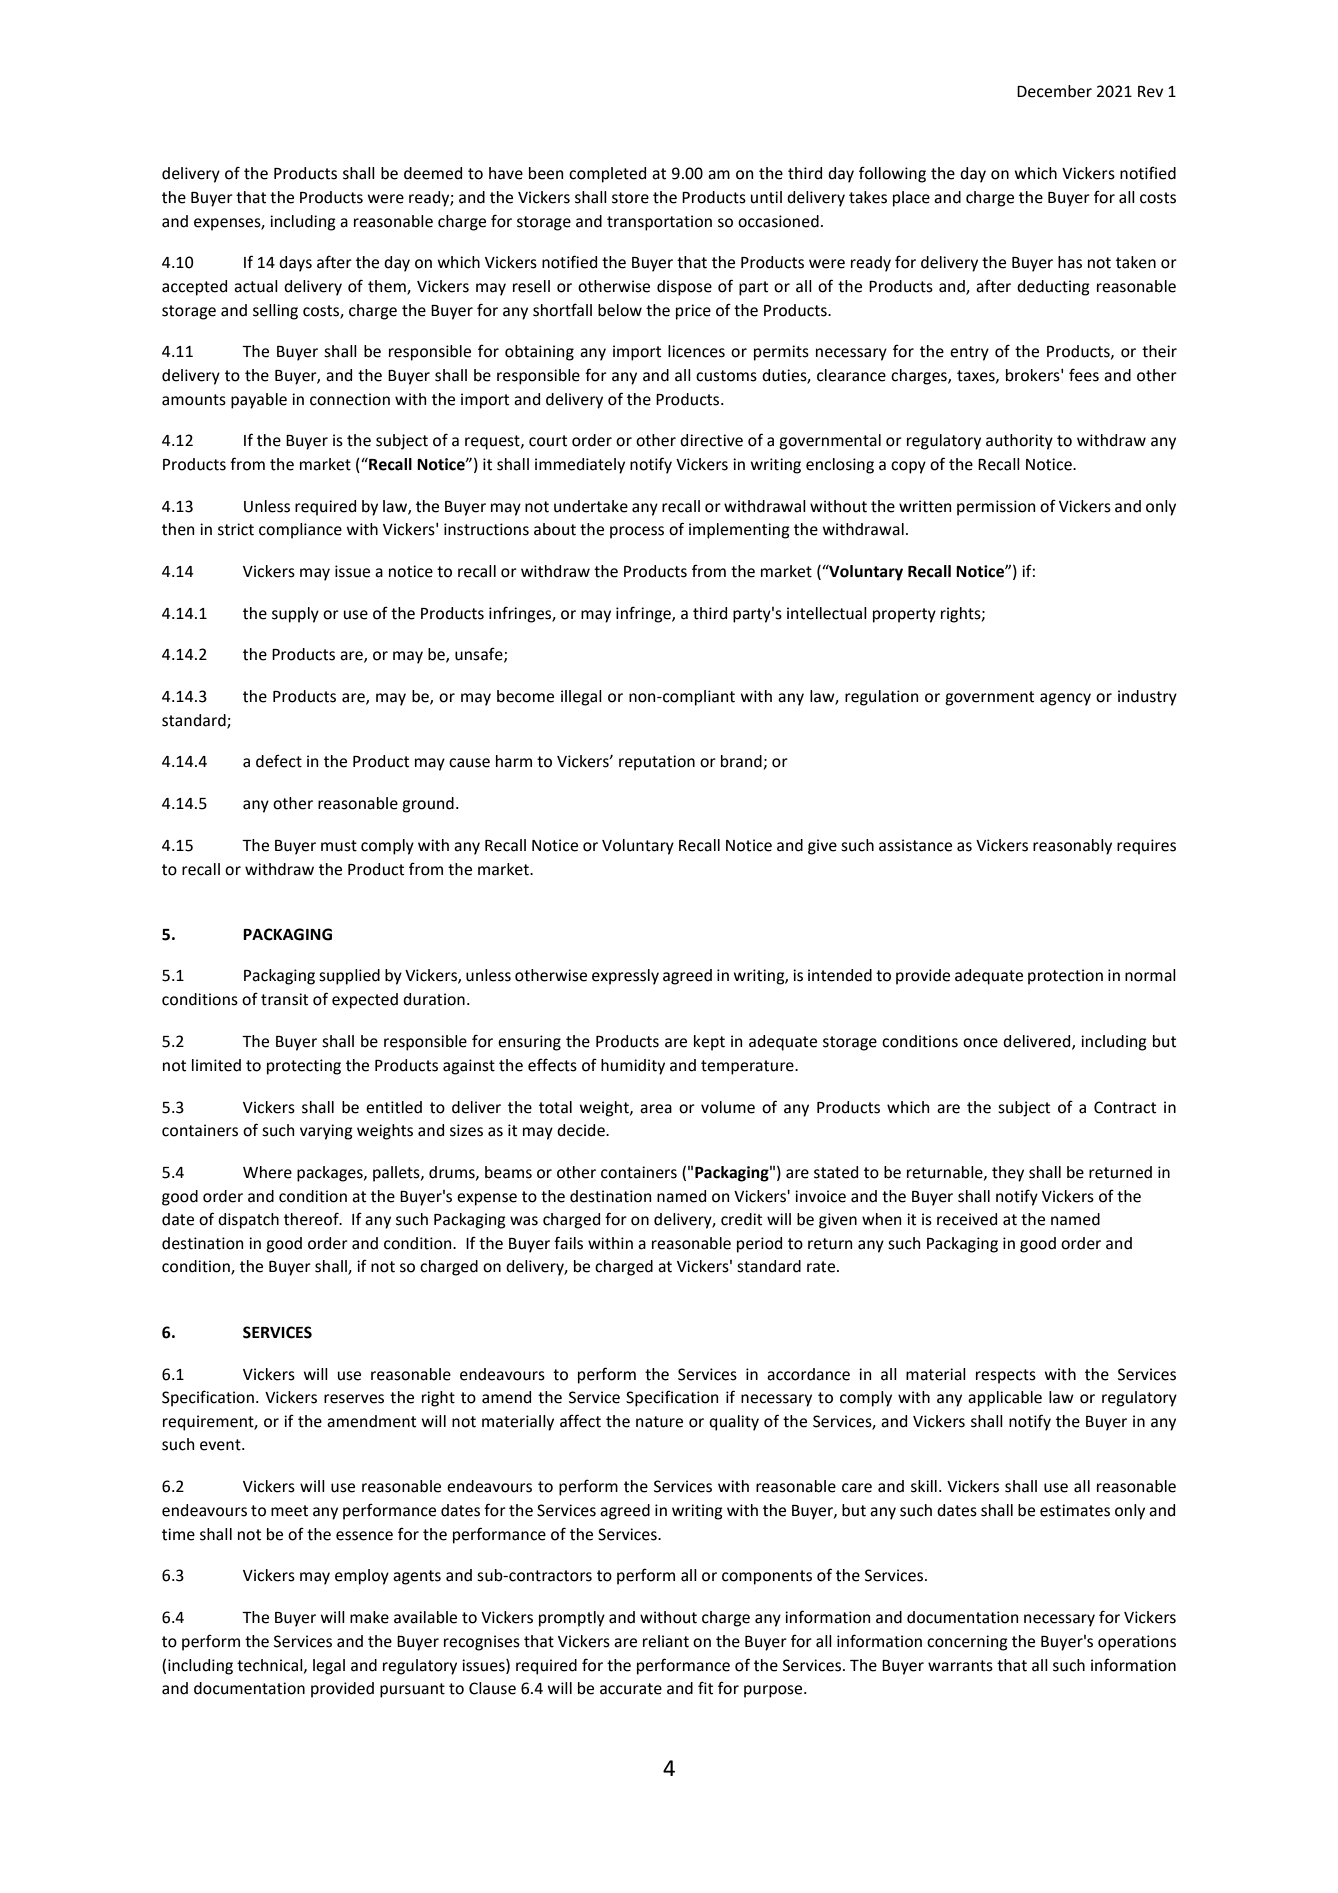  What do you see at coordinates (369, 1617) in the image?
I see `make` at bounding box center [369, 1617].
